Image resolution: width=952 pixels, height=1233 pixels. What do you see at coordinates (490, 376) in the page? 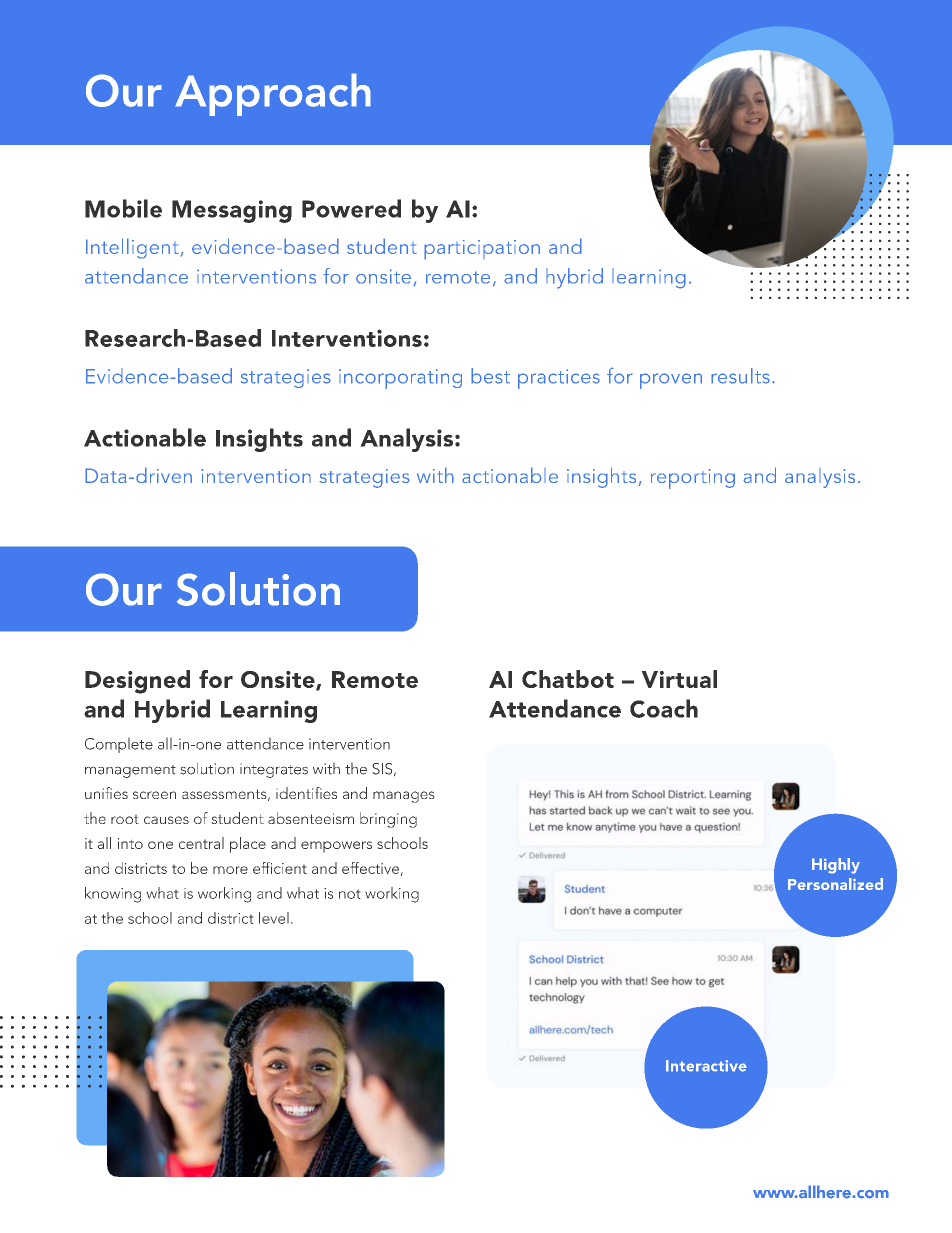
I see `best` at bounding box center [490, 376].
